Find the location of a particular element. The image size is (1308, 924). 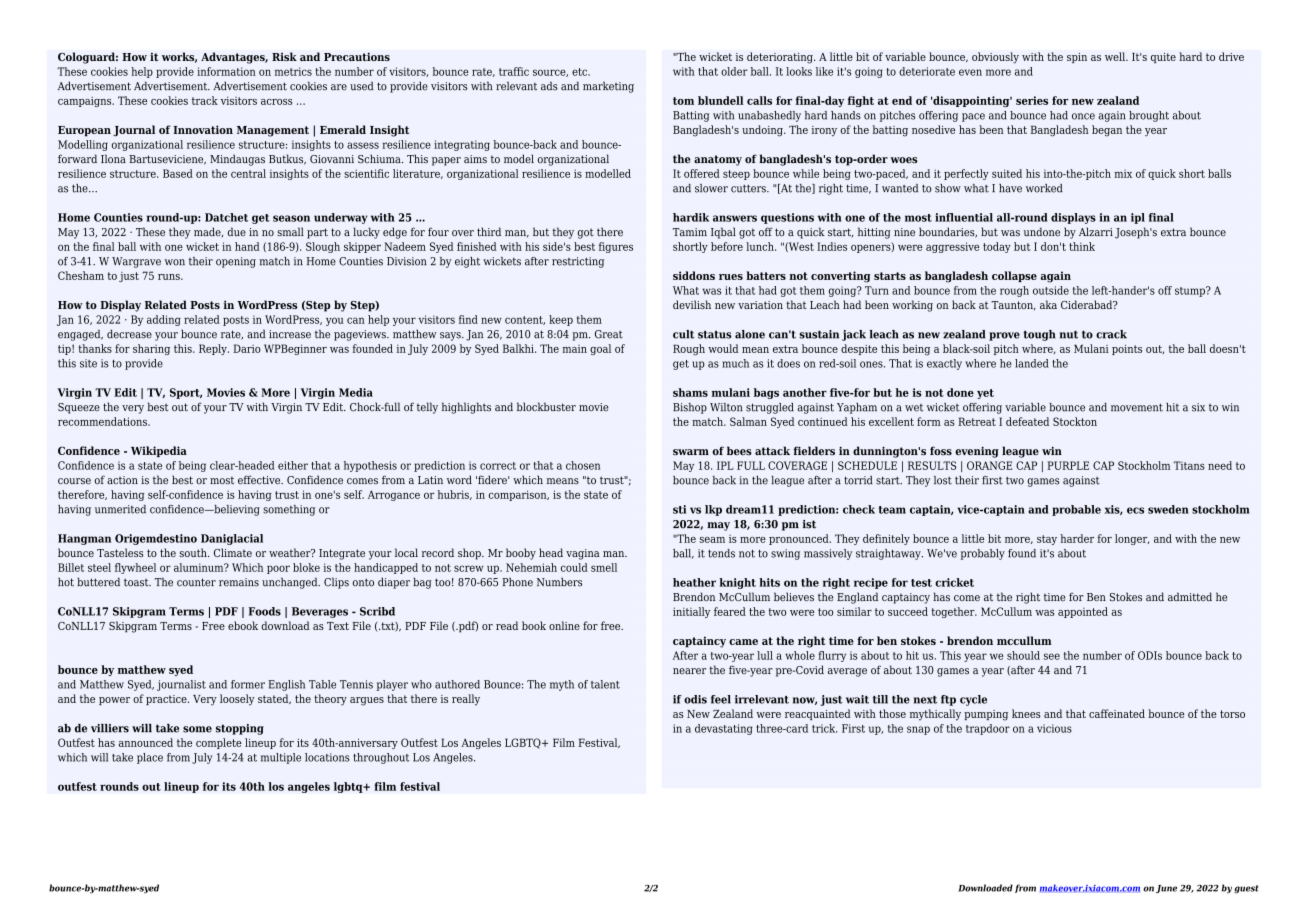

marketing is located at coordinates (608, 87).
